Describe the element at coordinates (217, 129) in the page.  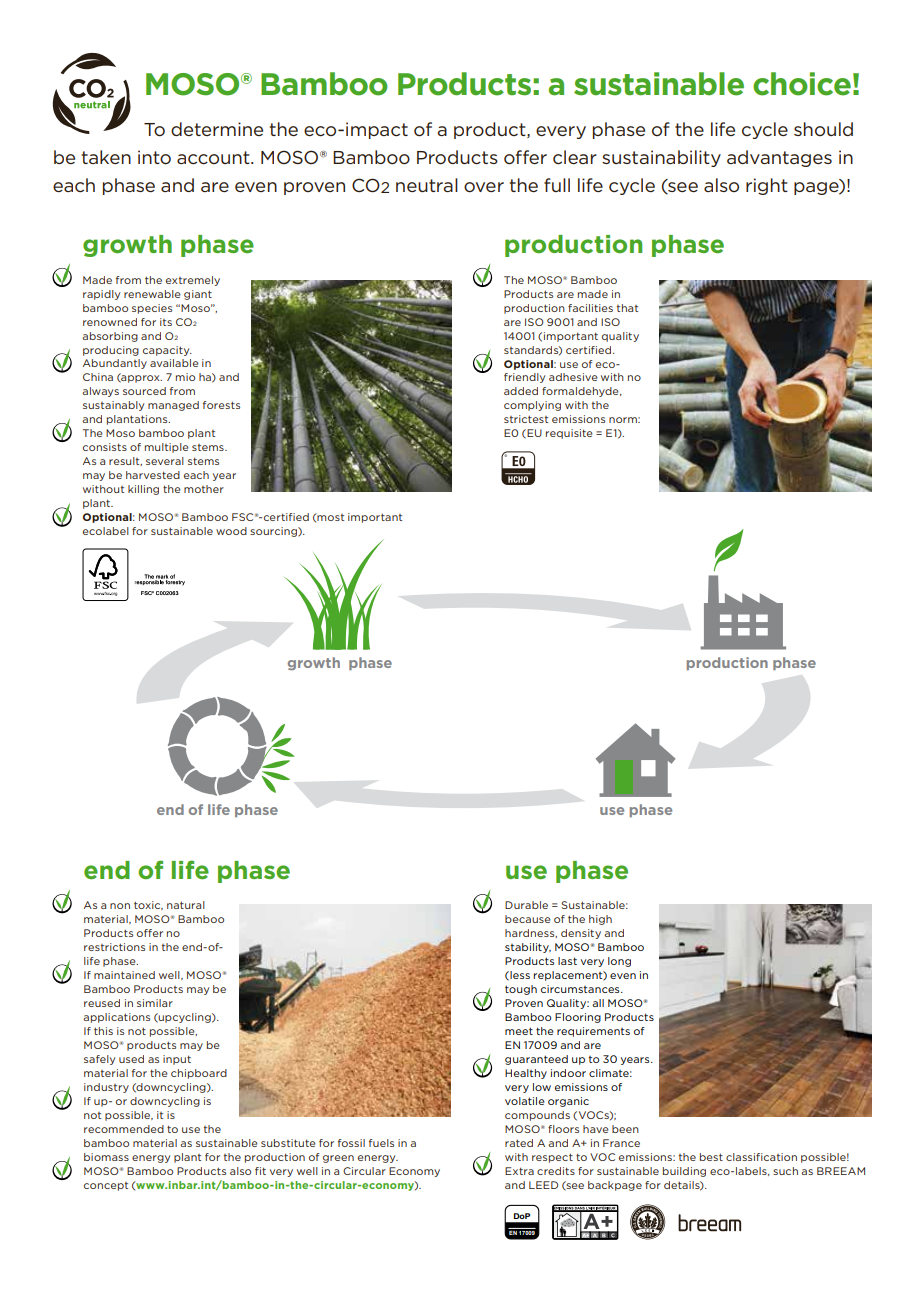
I see `determine` at that location.
